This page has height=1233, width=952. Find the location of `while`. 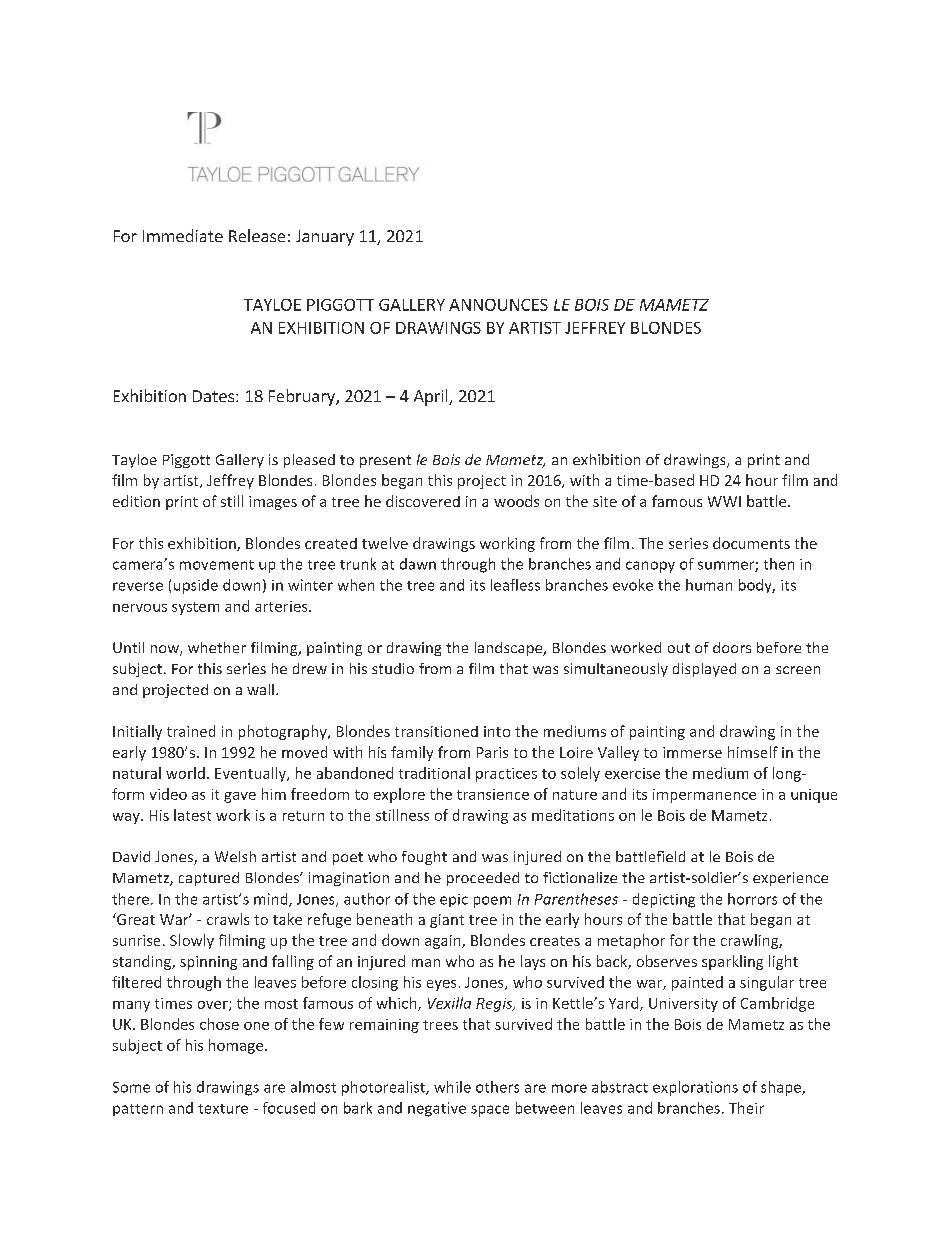

while is located at coordinates (452, 1087).
